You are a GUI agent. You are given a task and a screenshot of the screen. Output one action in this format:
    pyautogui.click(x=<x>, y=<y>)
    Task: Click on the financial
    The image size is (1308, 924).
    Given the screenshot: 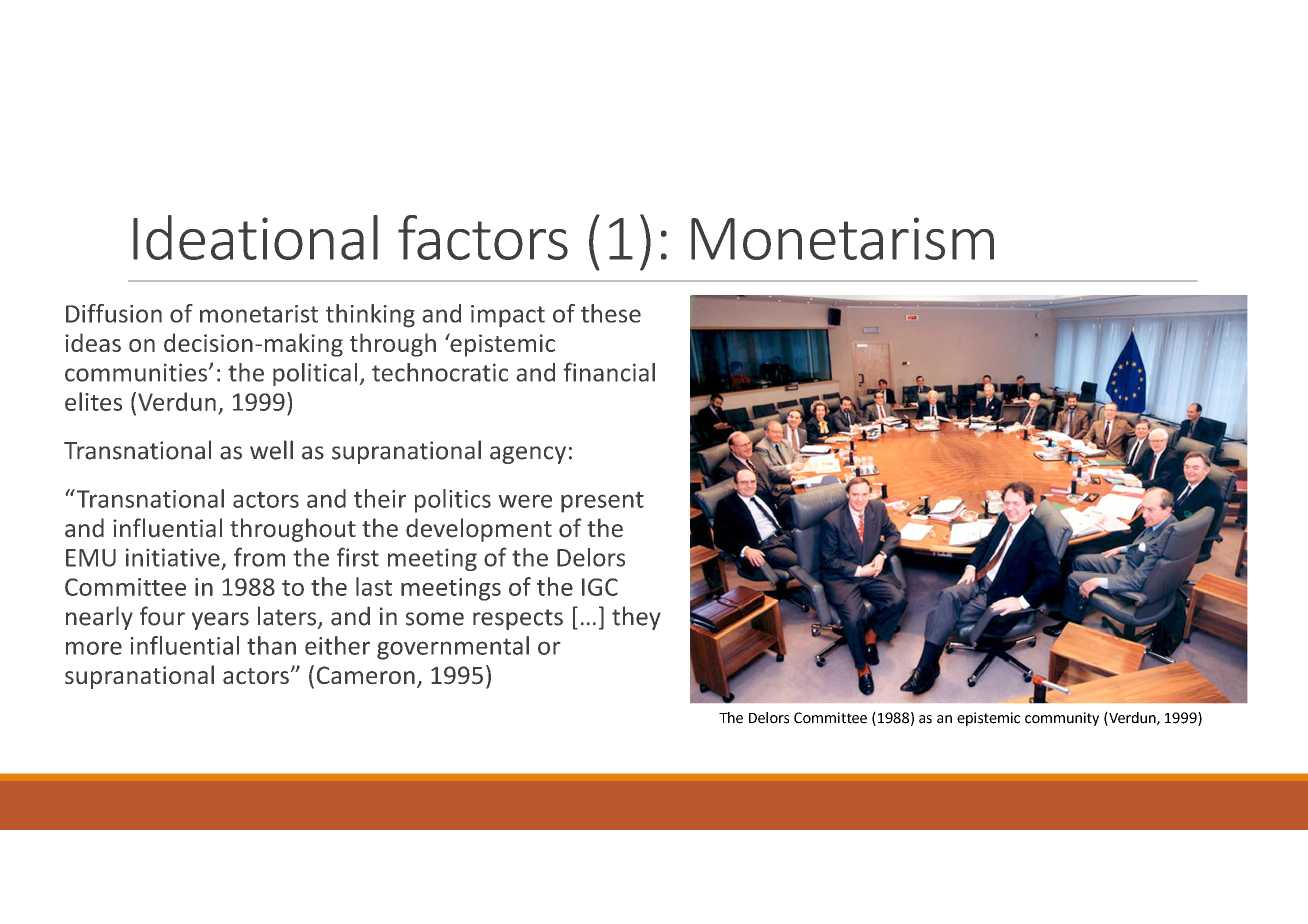 What is the action you would take?
    pyautogui.click(x=609, y=372)
